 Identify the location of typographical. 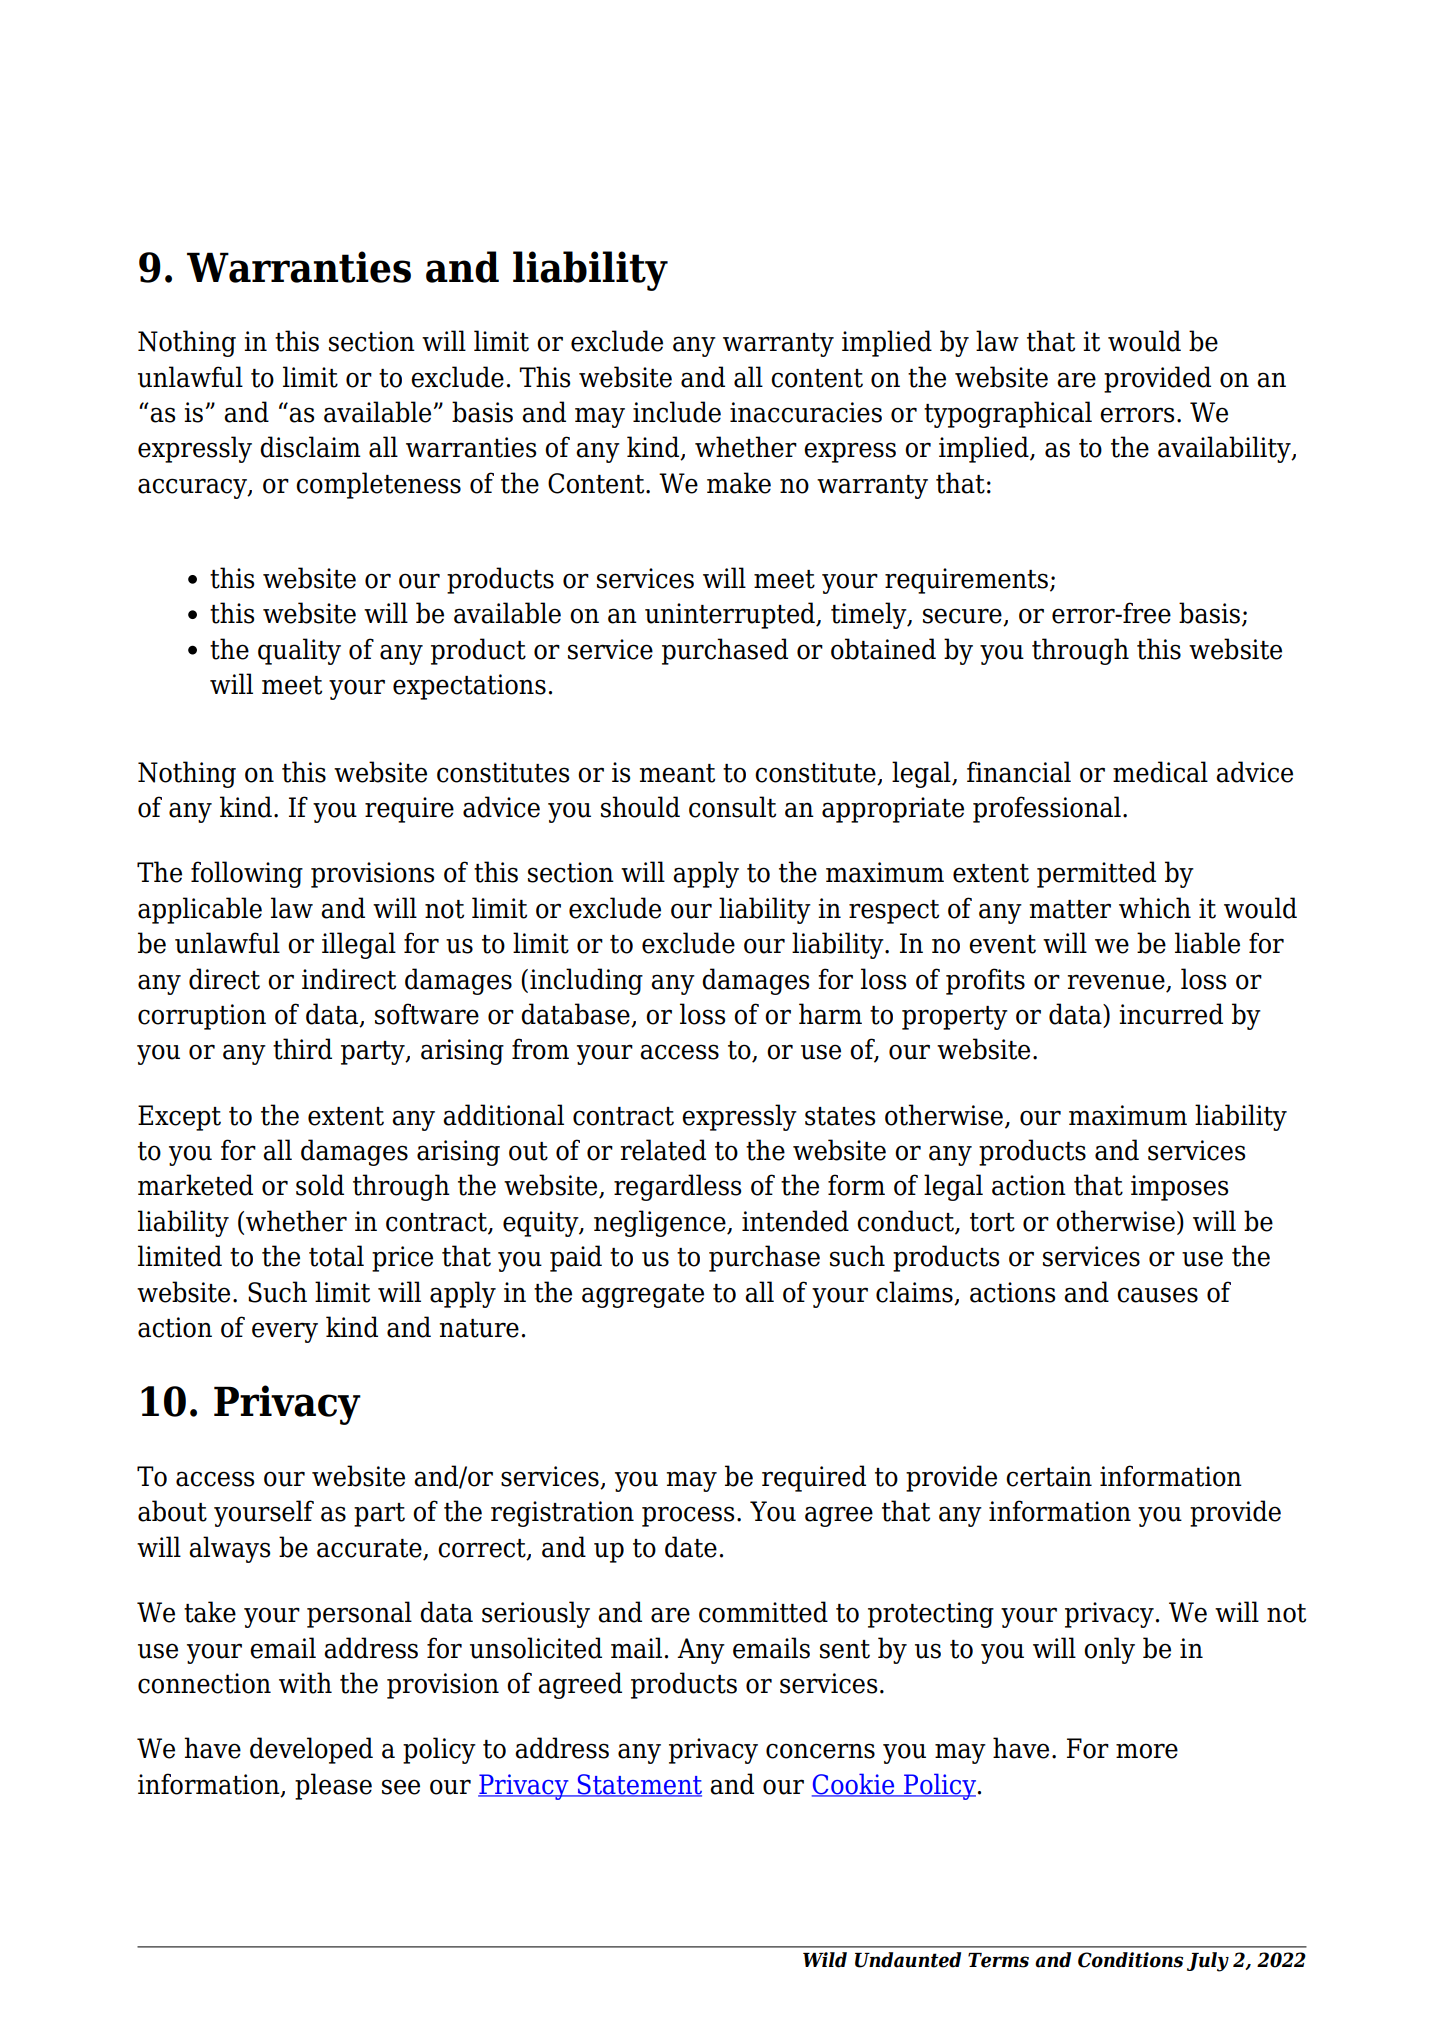
(1008, 414).
